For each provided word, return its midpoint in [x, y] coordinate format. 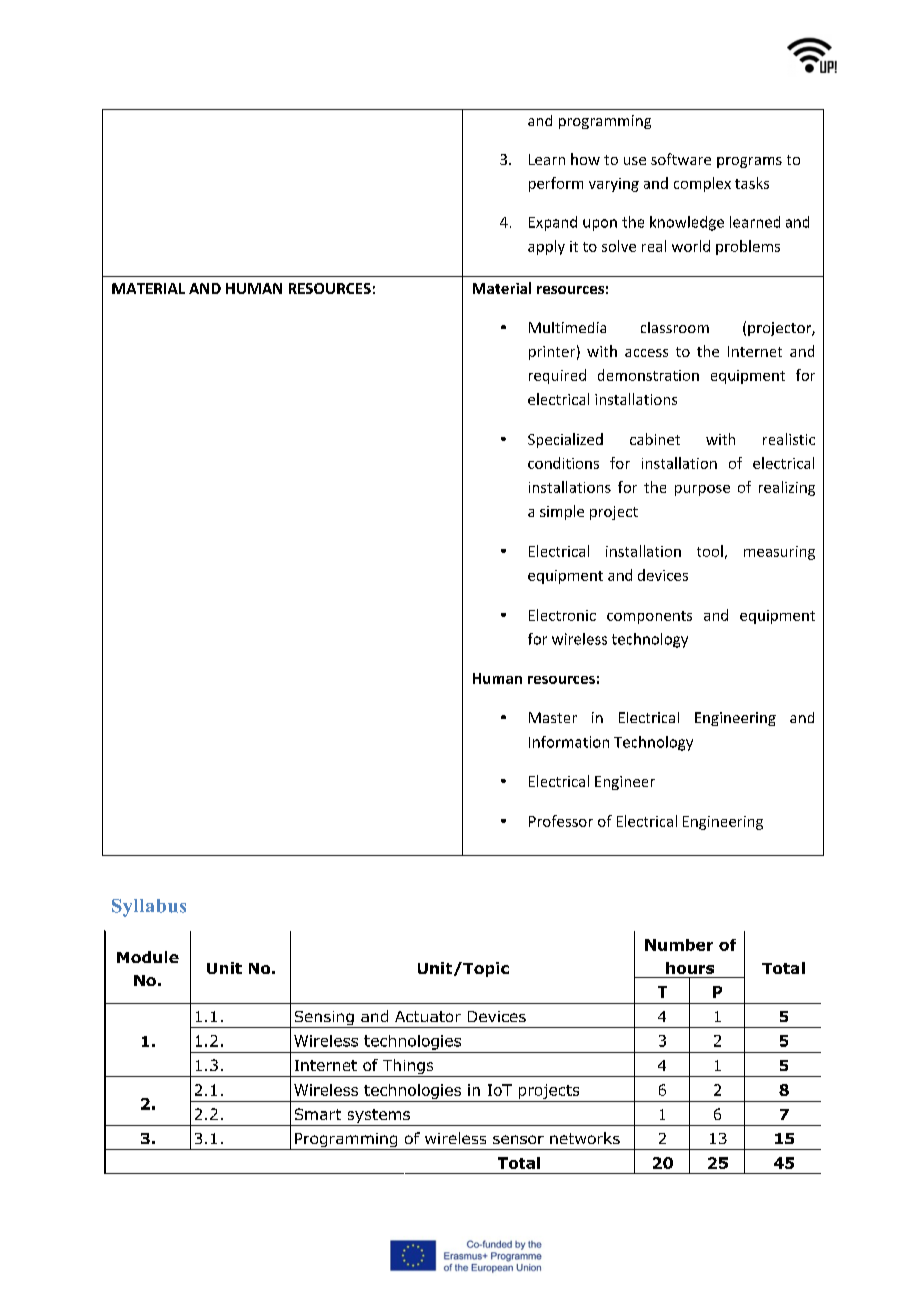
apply [546, 247]
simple [562, 512]
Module [148, 957]
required [557, 376]
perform [556, 184]
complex [702, 184]
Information [569, 742]
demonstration [648, 375]
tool [710, 551]
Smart [318, 1114]
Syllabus [149, 908]
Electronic [562, 615]
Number [679, 945]
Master [553, 717]
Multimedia [567, 327]
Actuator [428, 1016]
